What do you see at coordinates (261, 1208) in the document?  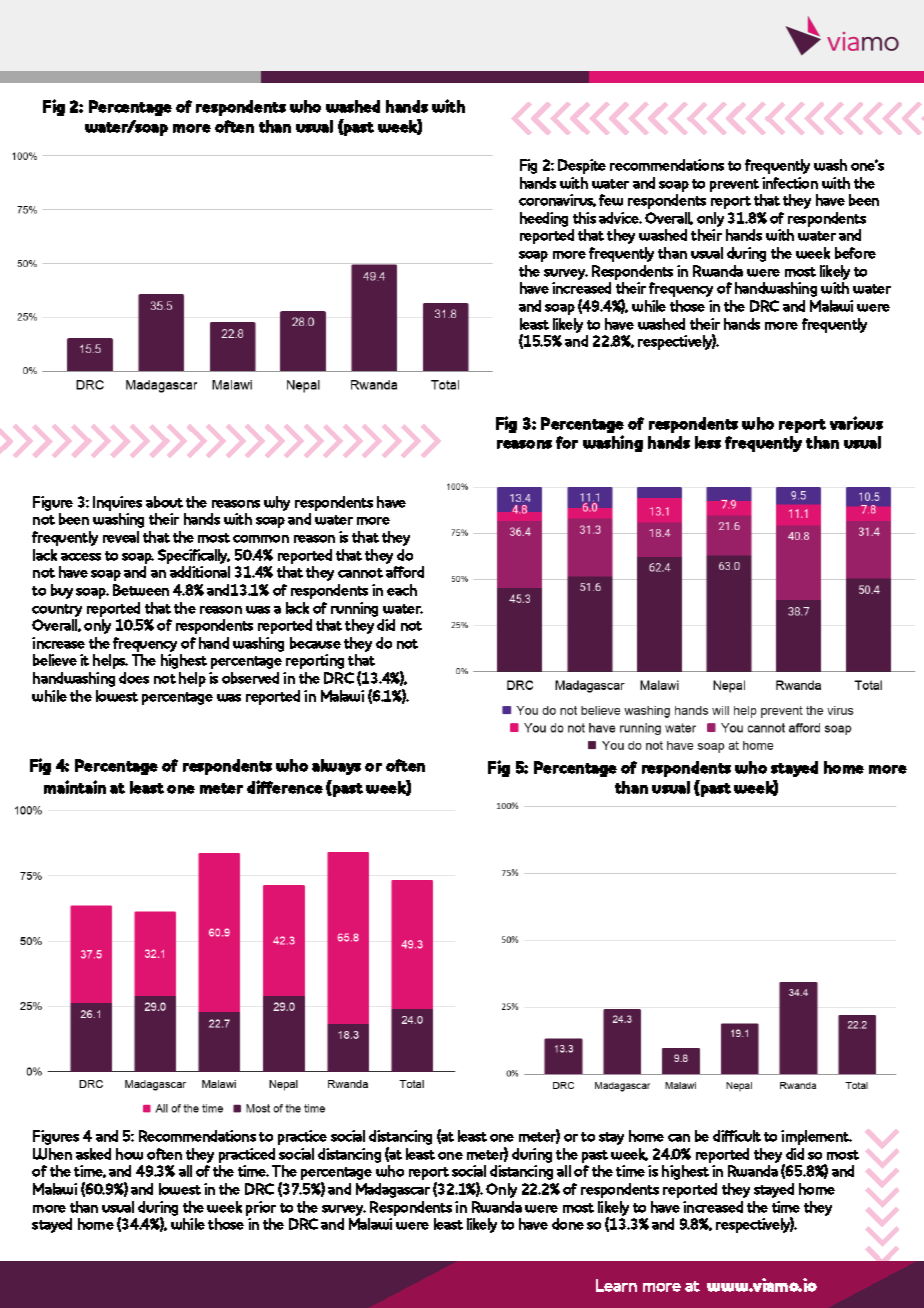 I see `prior` at bounding box center [261, 1208].
